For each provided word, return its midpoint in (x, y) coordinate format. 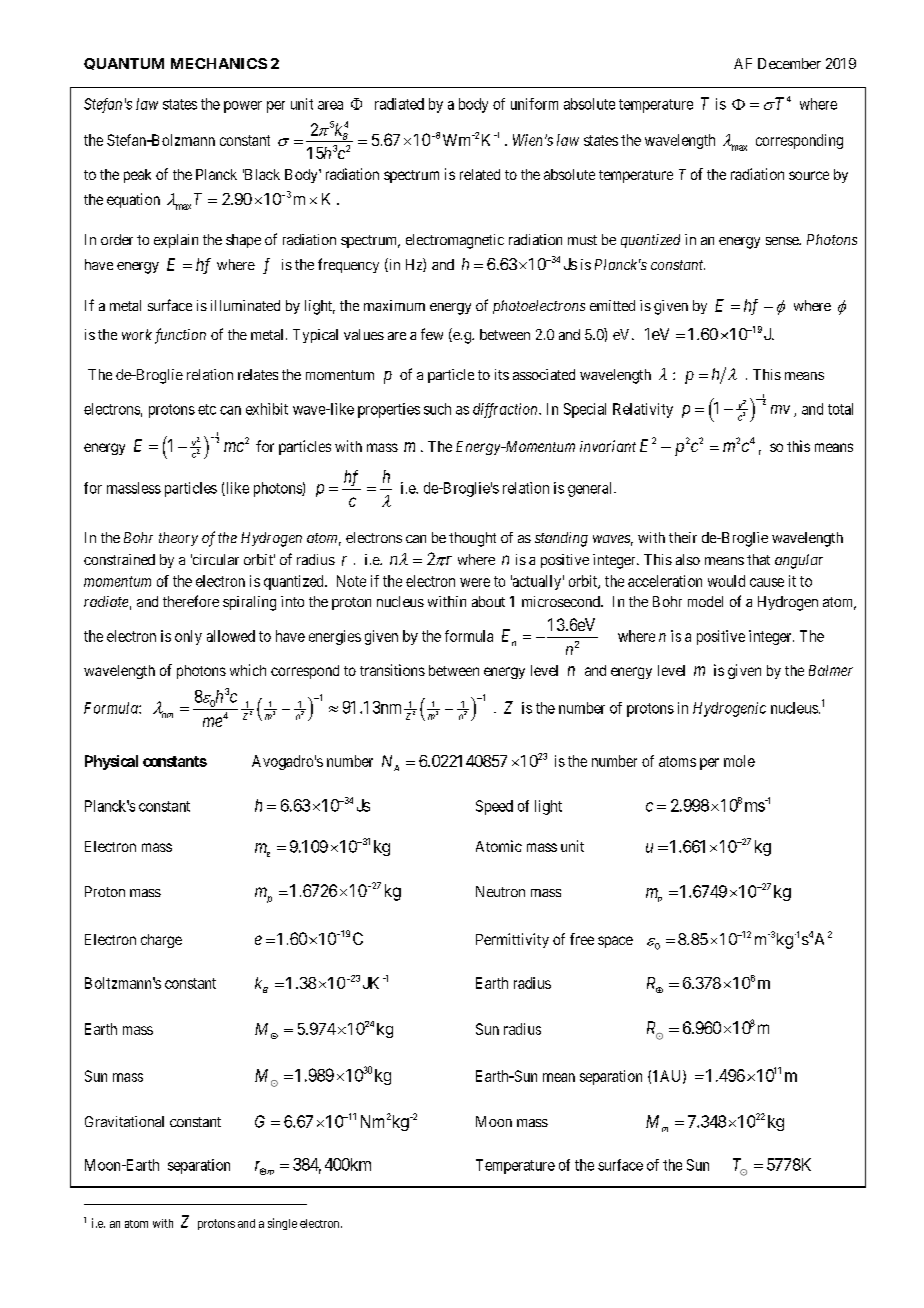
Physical (111, 762)
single (282, 1224)
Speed (494, 807)
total (840, 409)
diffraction (506, 410)
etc (207, 409)
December (789, 63)
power (243, 107)
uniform (534, 104)
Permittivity (512, 940)
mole (739, 761)
